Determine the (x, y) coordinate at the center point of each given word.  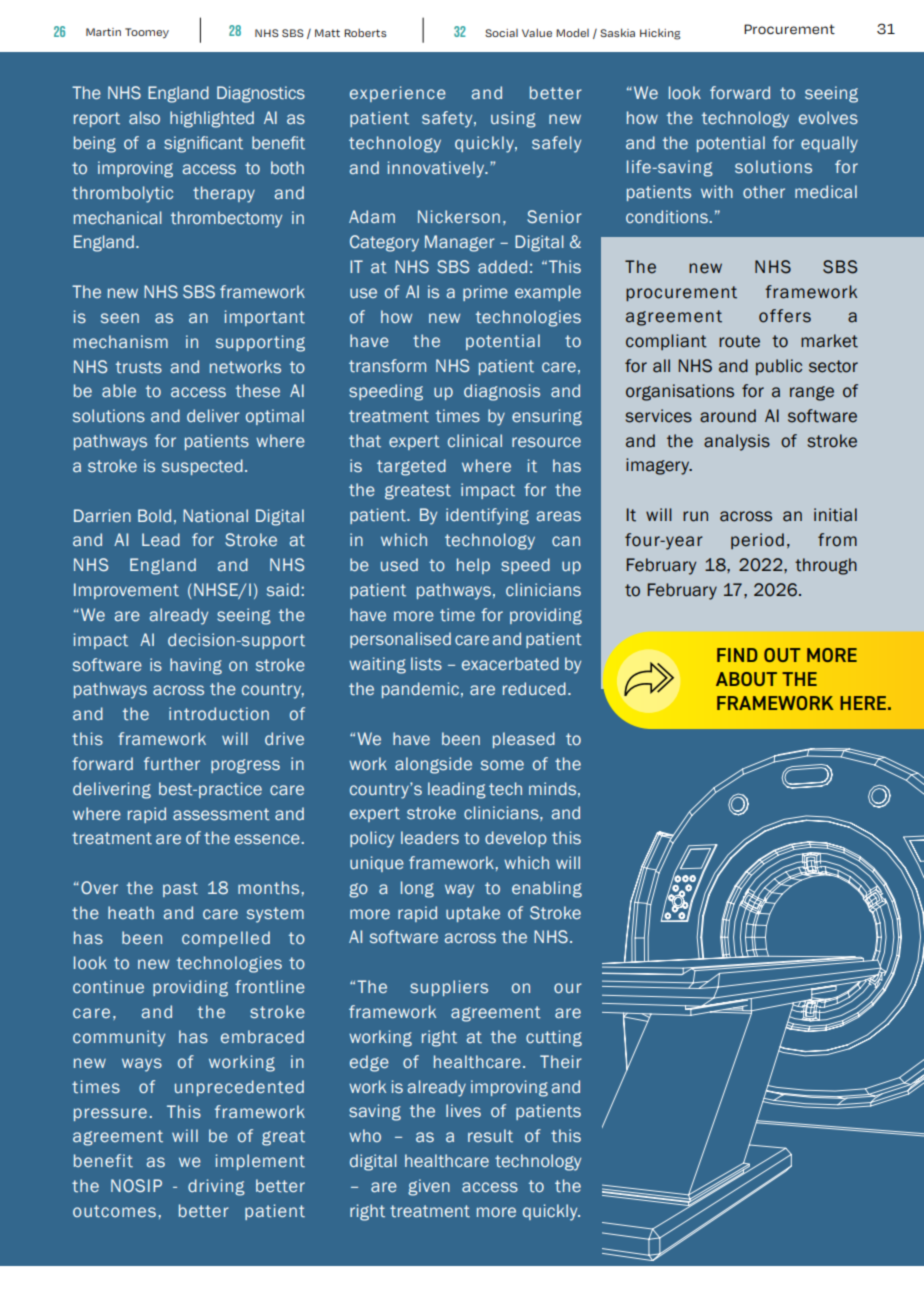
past (180, 889)
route (739, 341)
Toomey (147, 33)
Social (501, 33)
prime (485, 293)
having (196, 666)
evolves (828, 117)
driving (216, 1187)
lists (426, 663)
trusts (139, 367)
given (429, 1187)
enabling (547, 889)
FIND (737, 655)
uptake (473, 914)
